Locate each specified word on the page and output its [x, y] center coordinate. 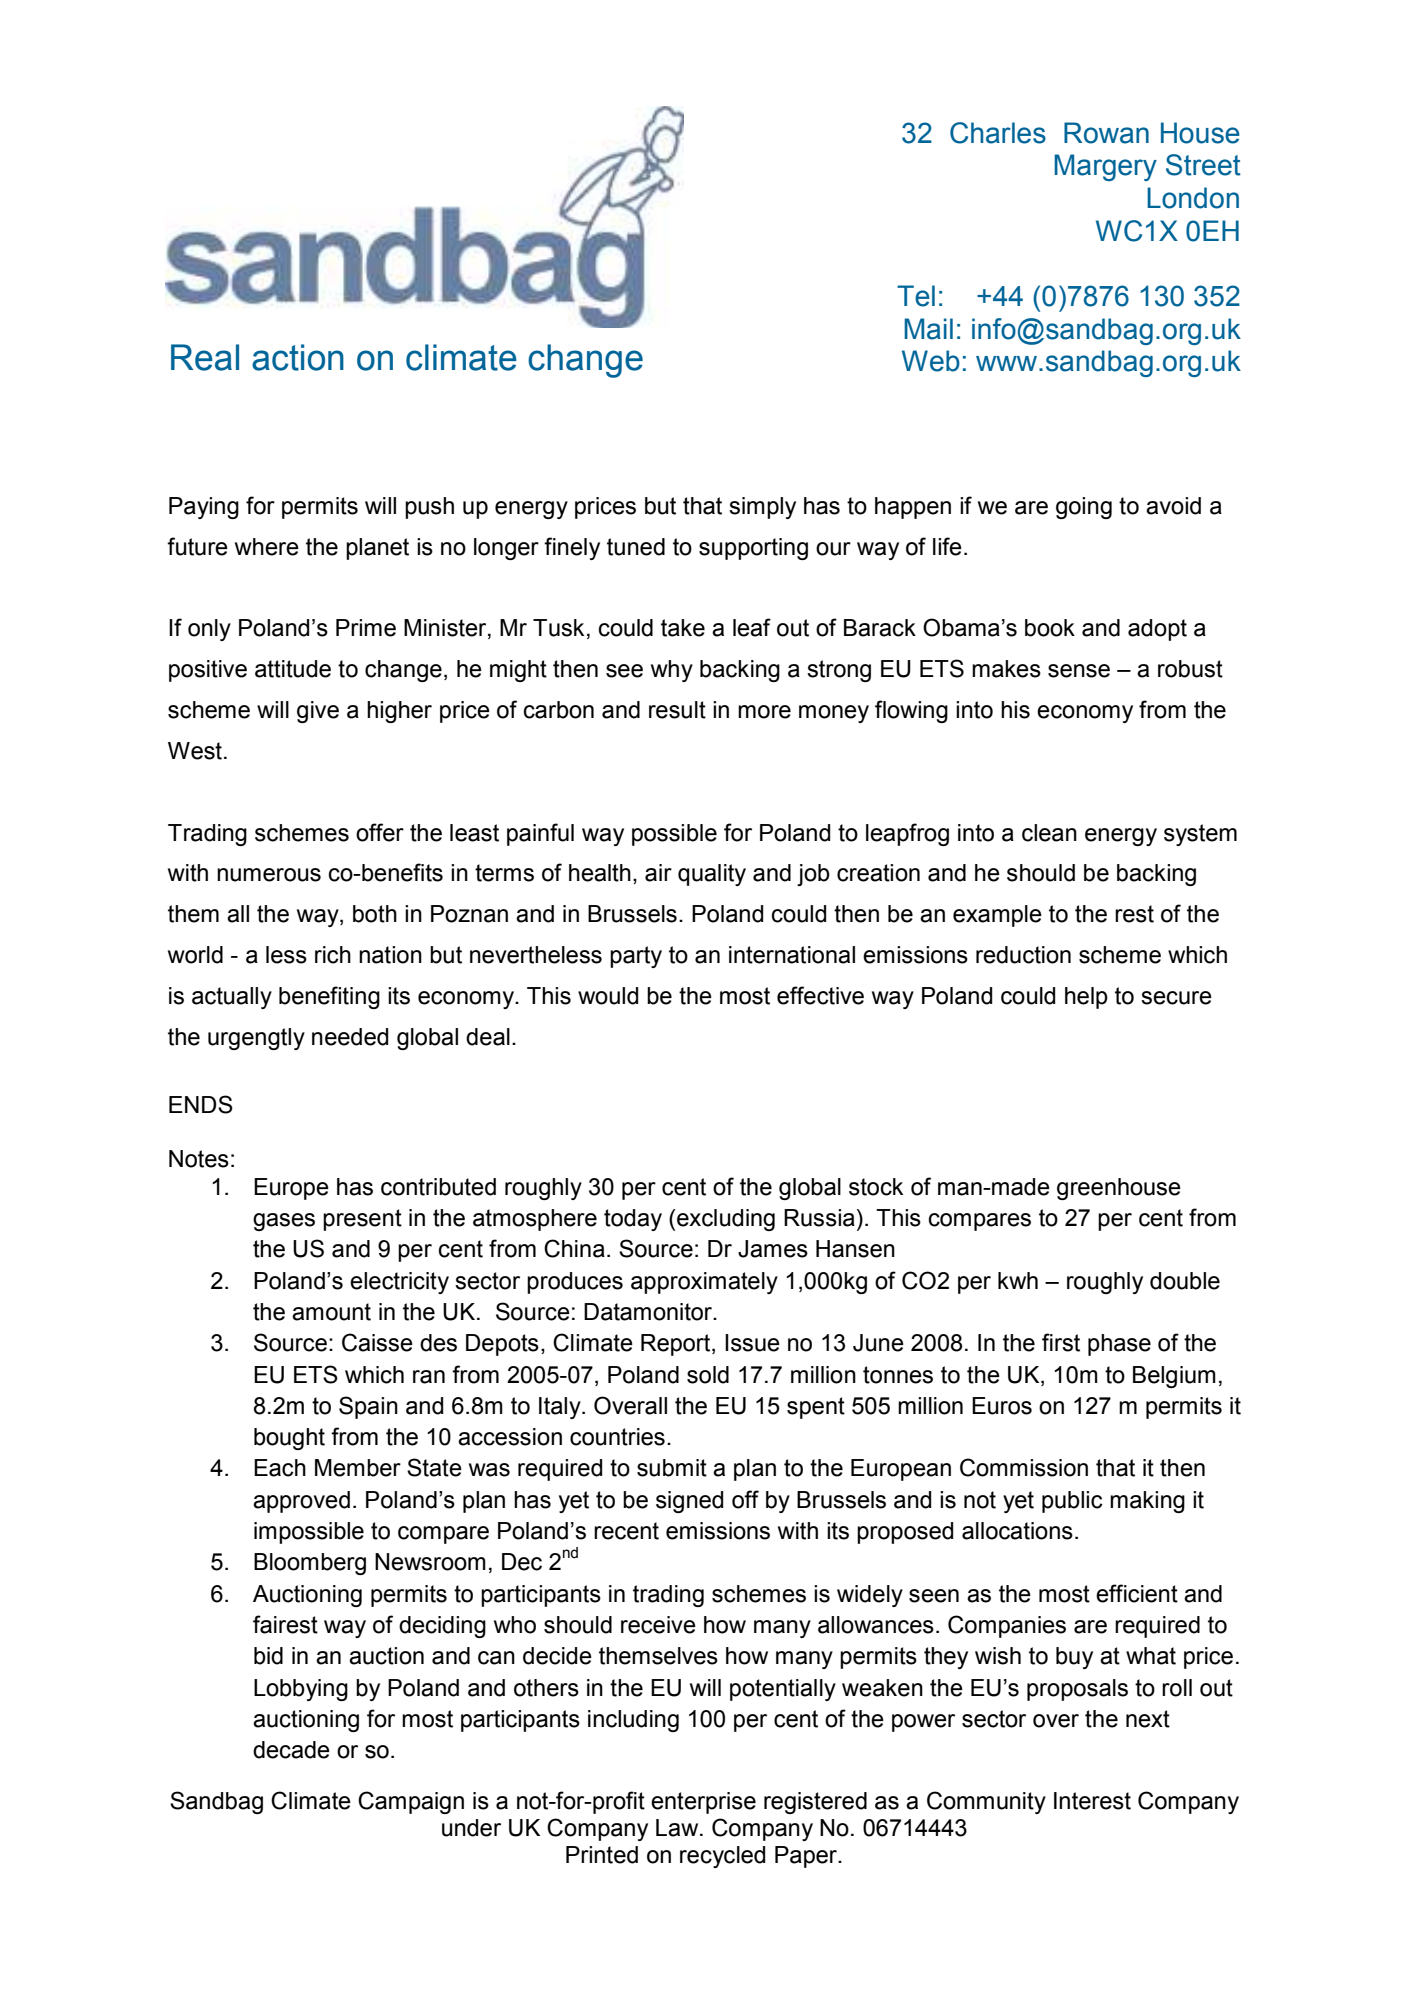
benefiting [329, 997]
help [1086, 998]
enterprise [703, 1803]
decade [291, 1750]
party [636, 957]
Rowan [1106, 133]
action [298, 357]
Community [986, 1802]
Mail [928, 329]
